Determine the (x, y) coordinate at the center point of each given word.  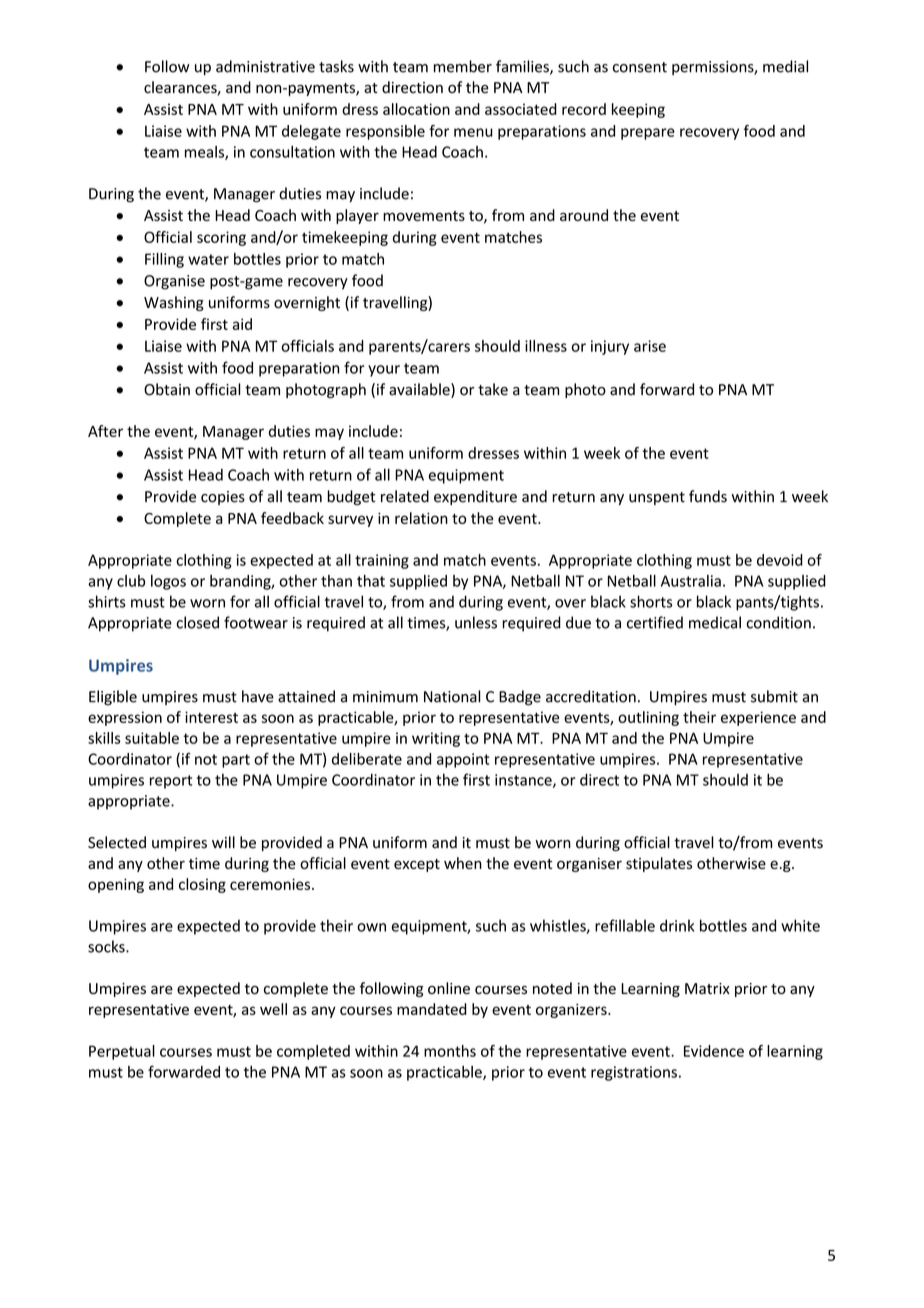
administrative (265, 66)
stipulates (659, 864)
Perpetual (122, 1052)
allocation (416, 109)
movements (424, 216)
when (463, 863)
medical (715, 622)
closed (197, 622)
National (452, 696)
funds (708, 496)
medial (785, 66)
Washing (174, 303)
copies (223, 498)
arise (650, 346)
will (223, 842)
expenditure (475, 497)
